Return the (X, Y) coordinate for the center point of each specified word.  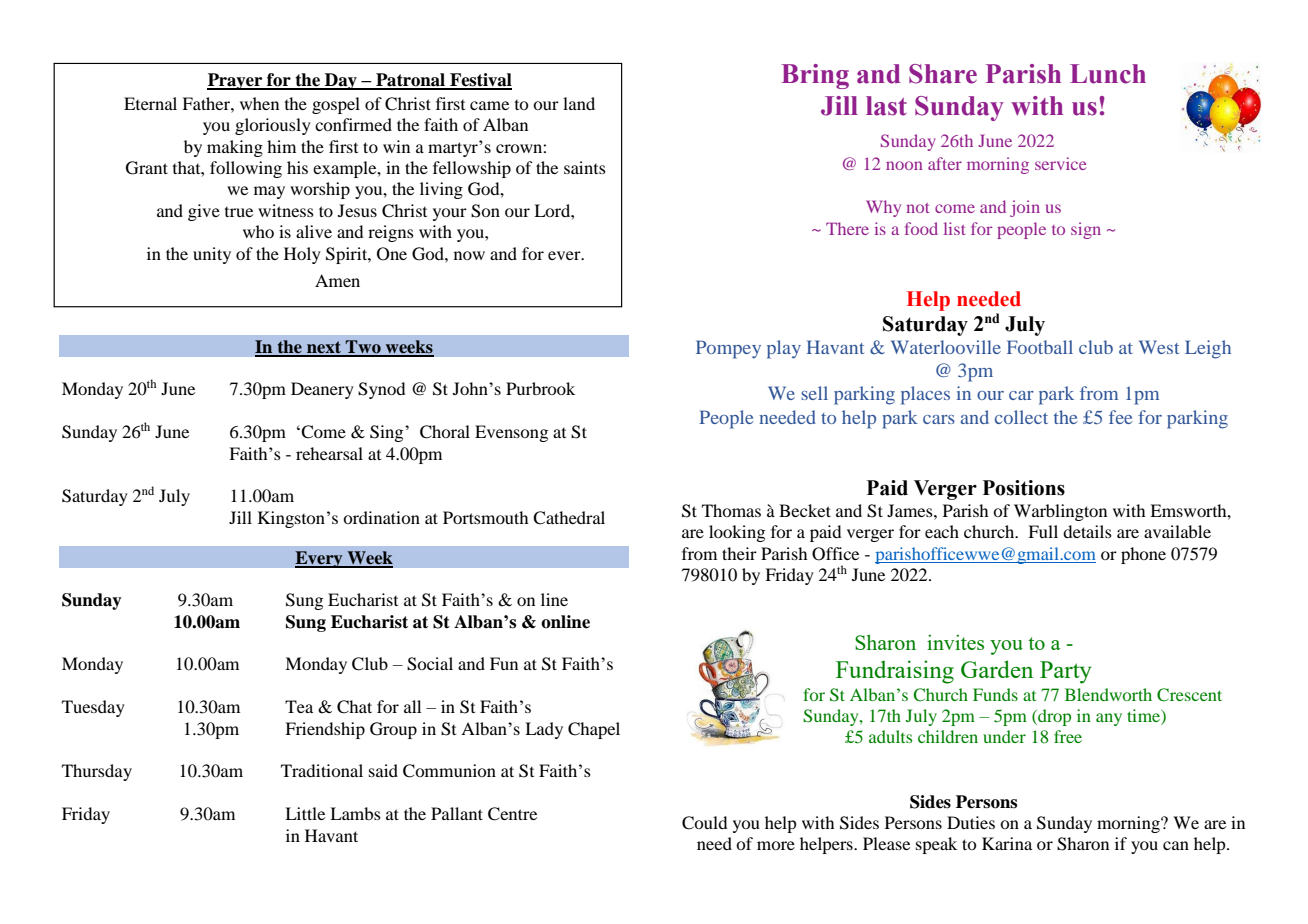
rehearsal (329, 453)
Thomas (731, 510)
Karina (1007, 843)
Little (305, 813)
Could (704, 823)
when (259, 103)
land (579, 103)
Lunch (1108, 74)
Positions (1024, 488)
